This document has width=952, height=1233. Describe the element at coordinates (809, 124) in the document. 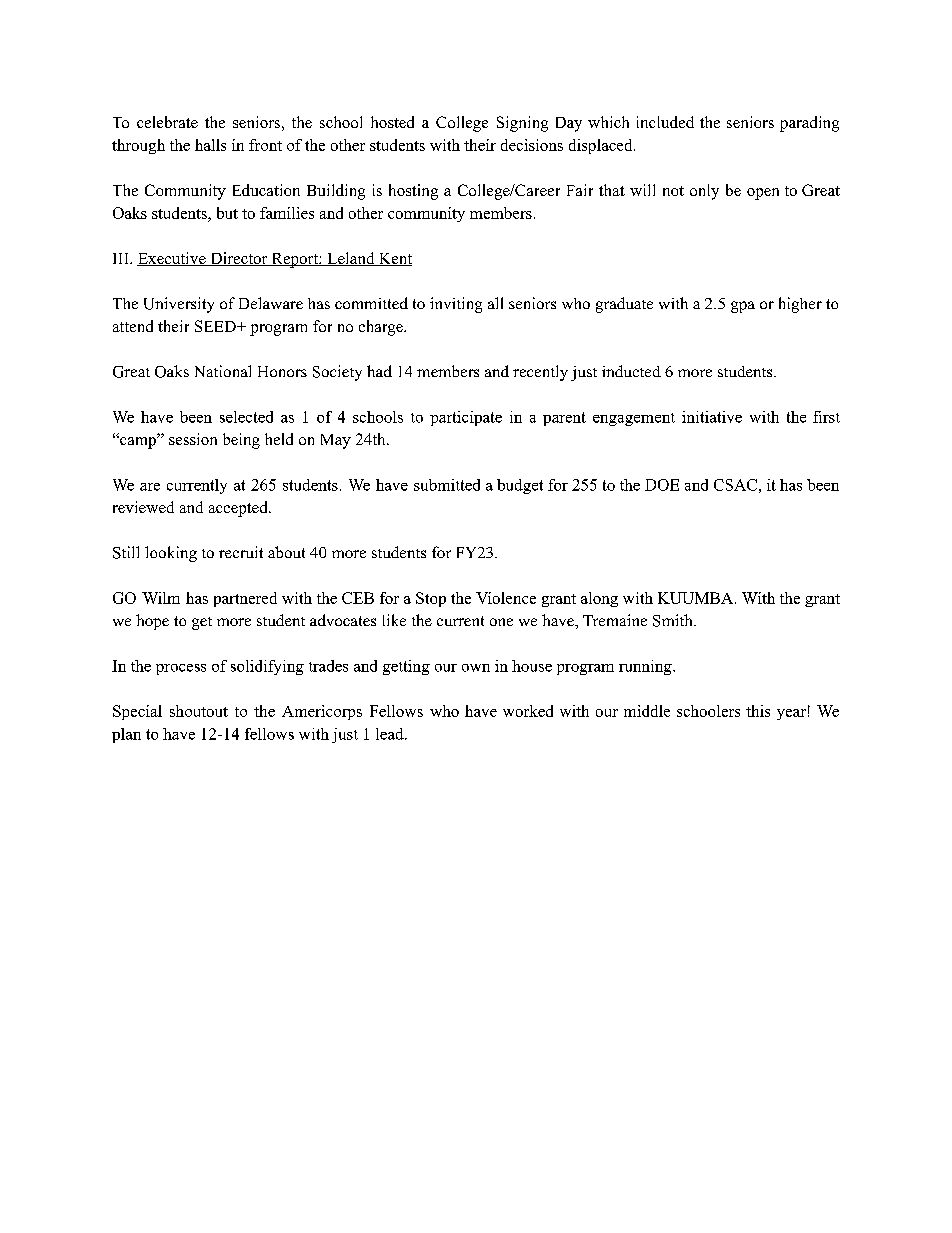

I see `parading` at that location.
